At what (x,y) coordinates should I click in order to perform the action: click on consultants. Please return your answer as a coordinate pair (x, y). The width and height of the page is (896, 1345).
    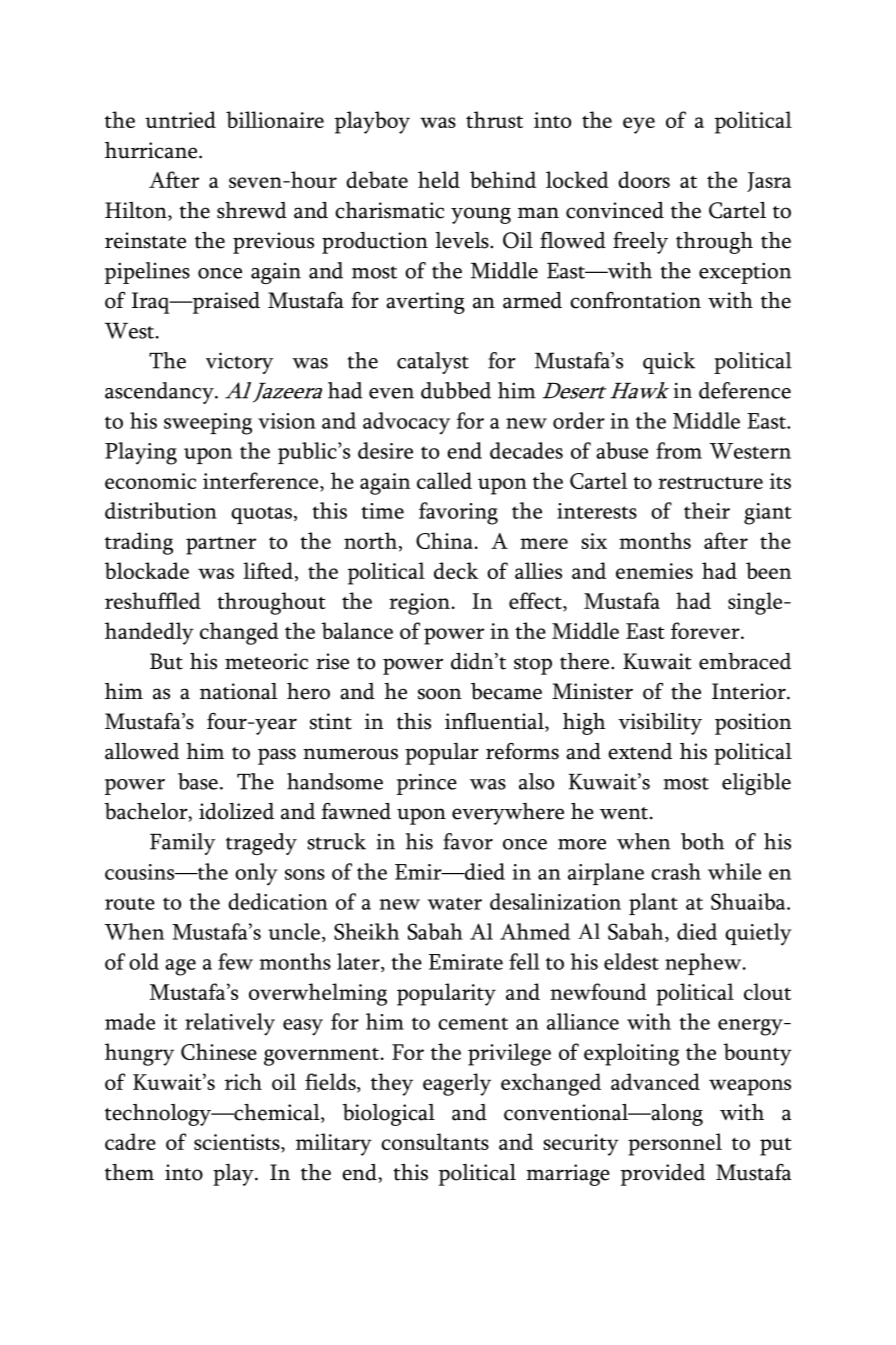
    Looking at the image, I should click on (435, 1141).
